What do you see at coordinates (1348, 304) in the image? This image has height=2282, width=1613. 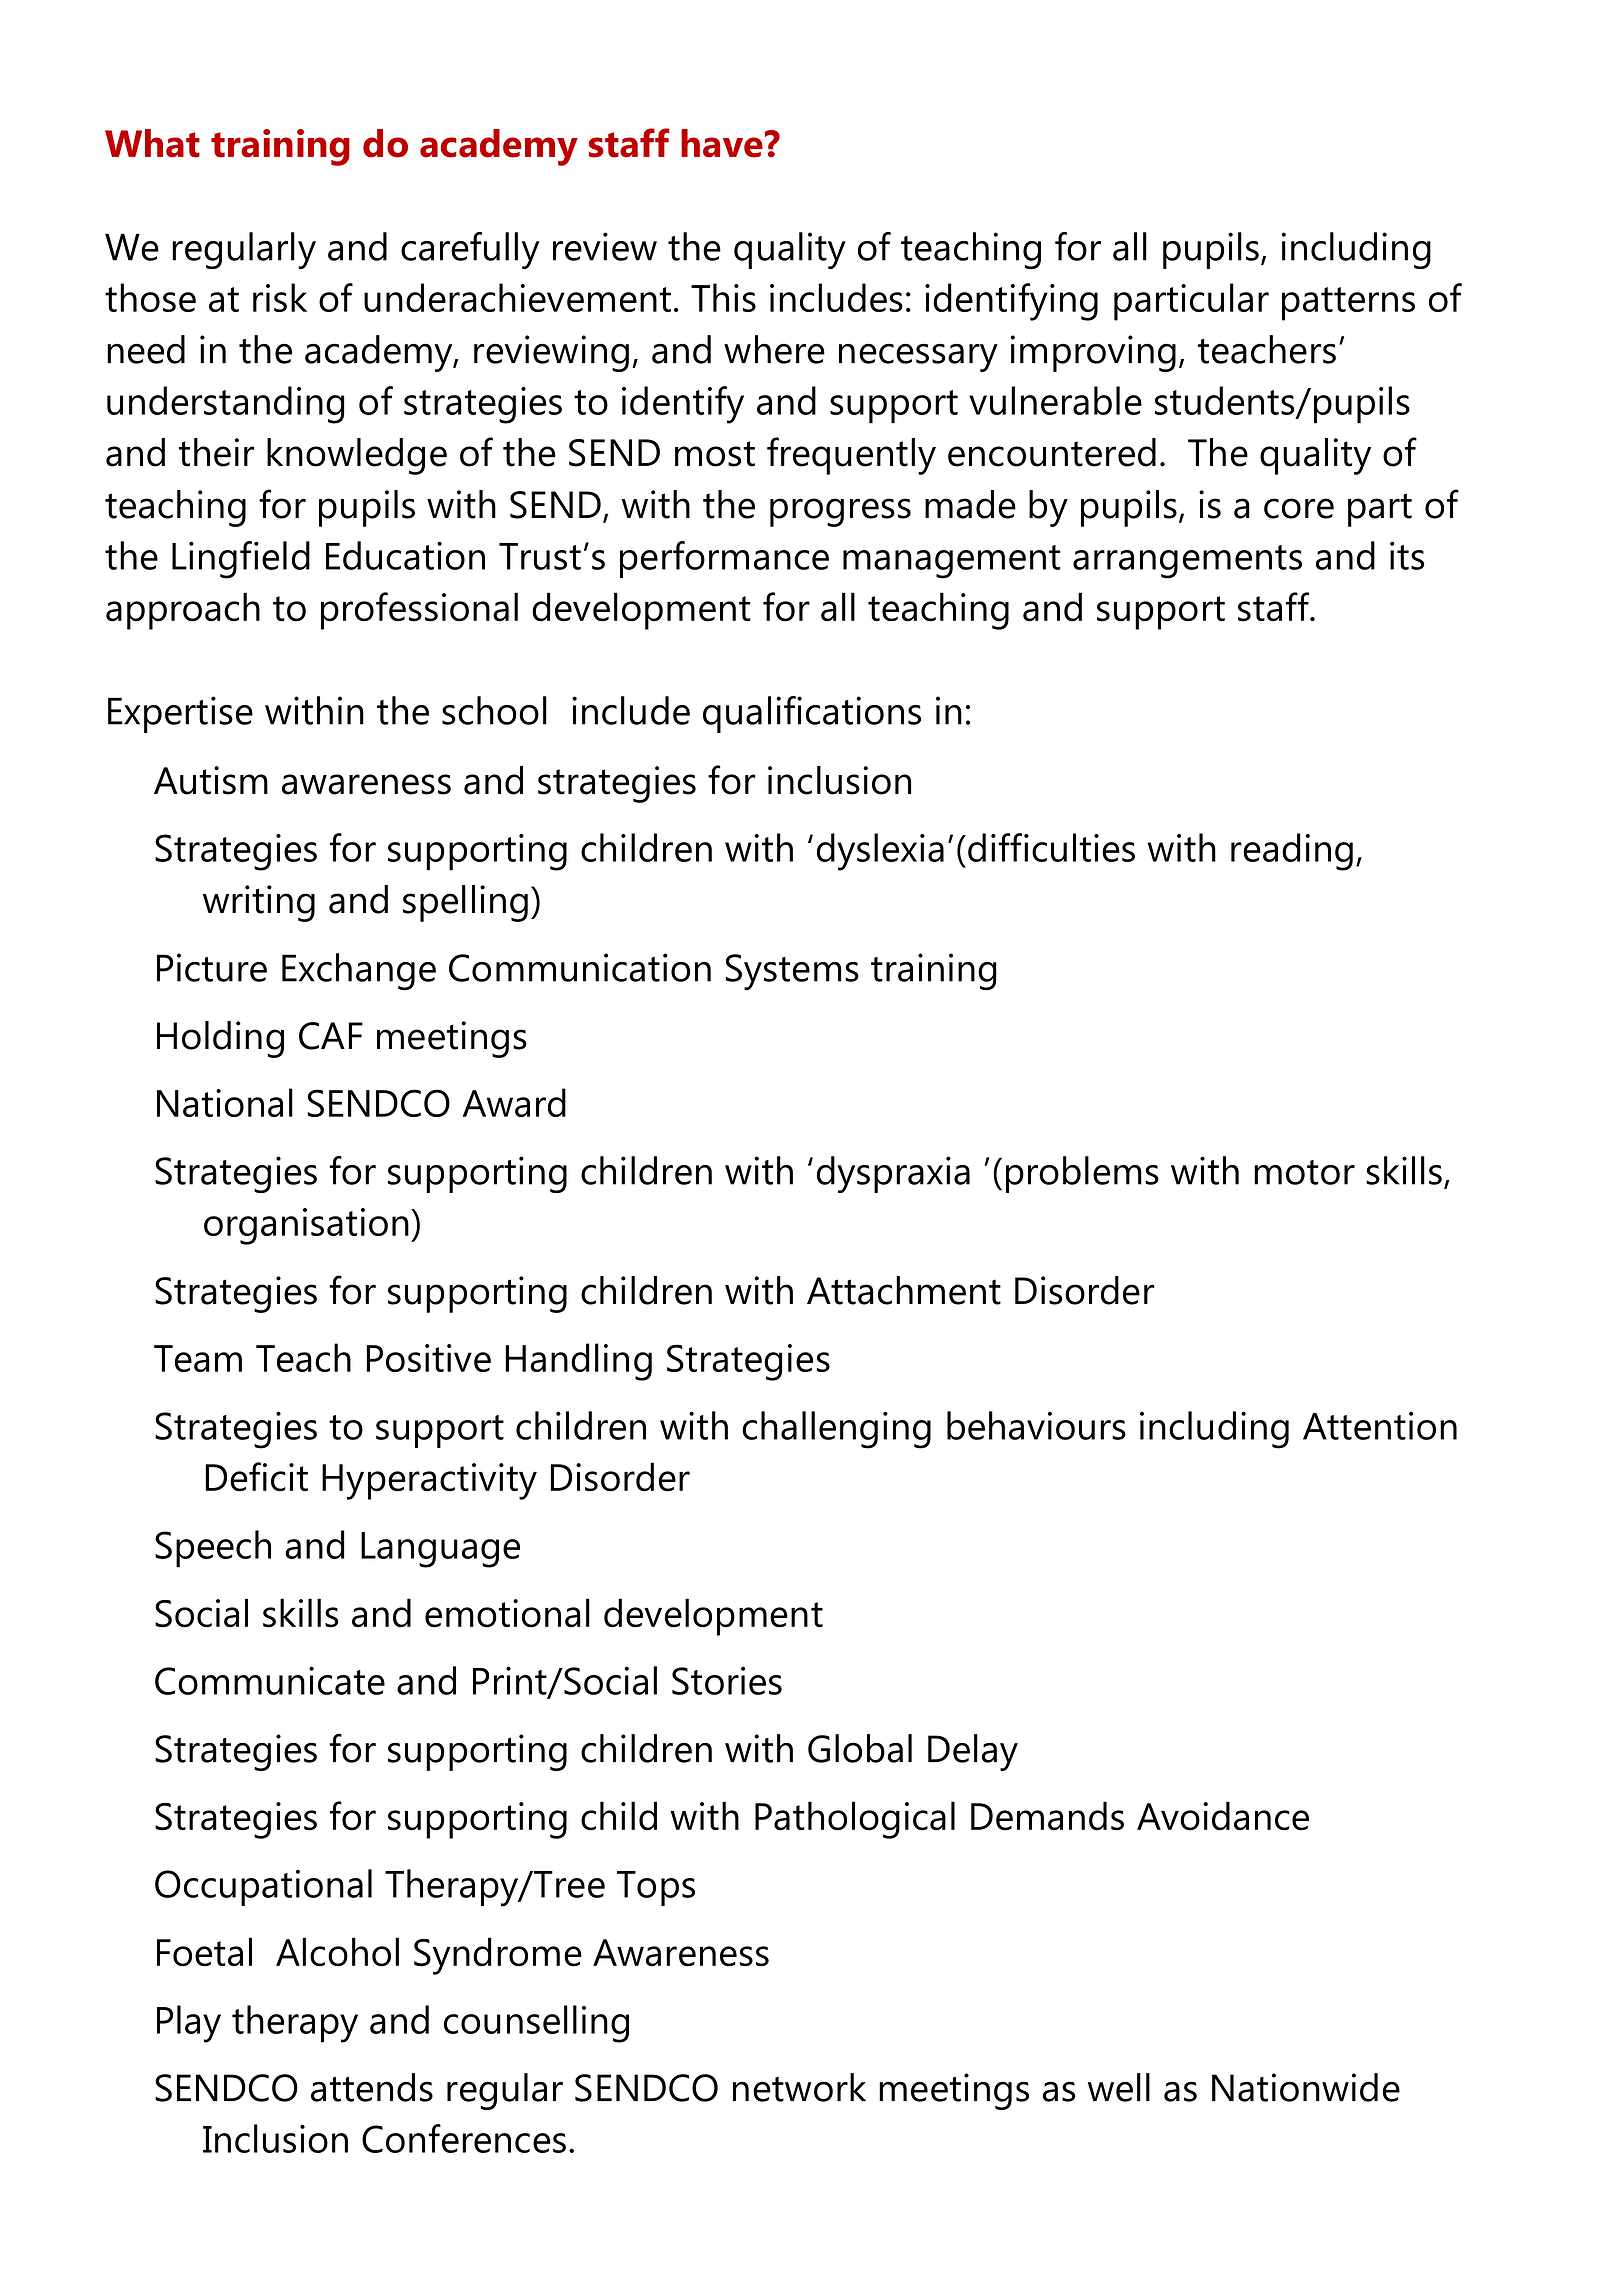 I see `patterns` at bounding box center [1348, 304].
